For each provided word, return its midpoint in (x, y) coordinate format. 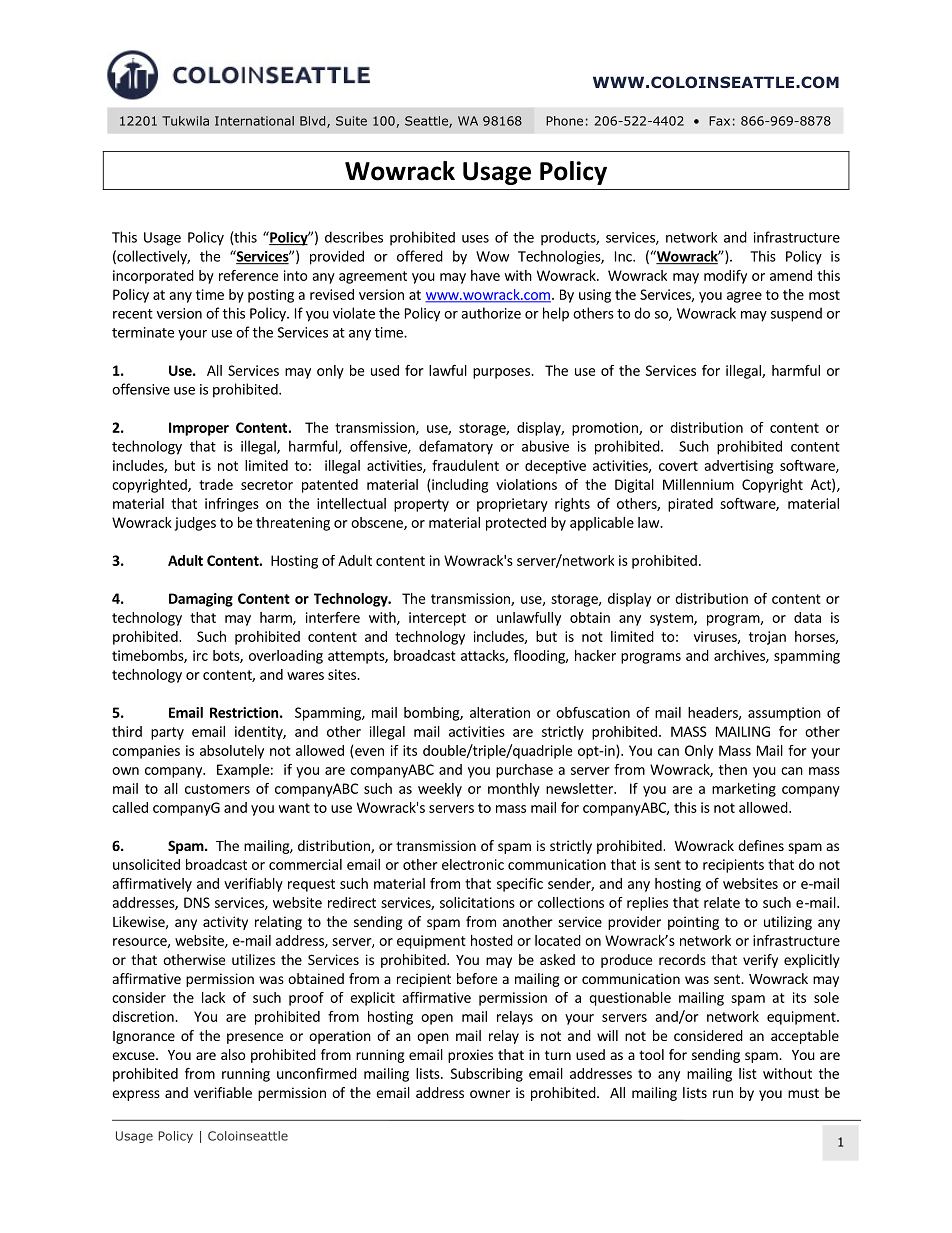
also (233, 1054)
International (254, 121)
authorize (491, 313)
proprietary (512, 505)
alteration (500, 712)
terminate (143, 332)
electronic (473, 864)
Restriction (244, 712)
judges (195, 524)
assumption (784, 714)
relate (722, 902)
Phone (564, 121)
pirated (690, 505)
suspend (796, 314)
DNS (197, 902)
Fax (719, 121)
